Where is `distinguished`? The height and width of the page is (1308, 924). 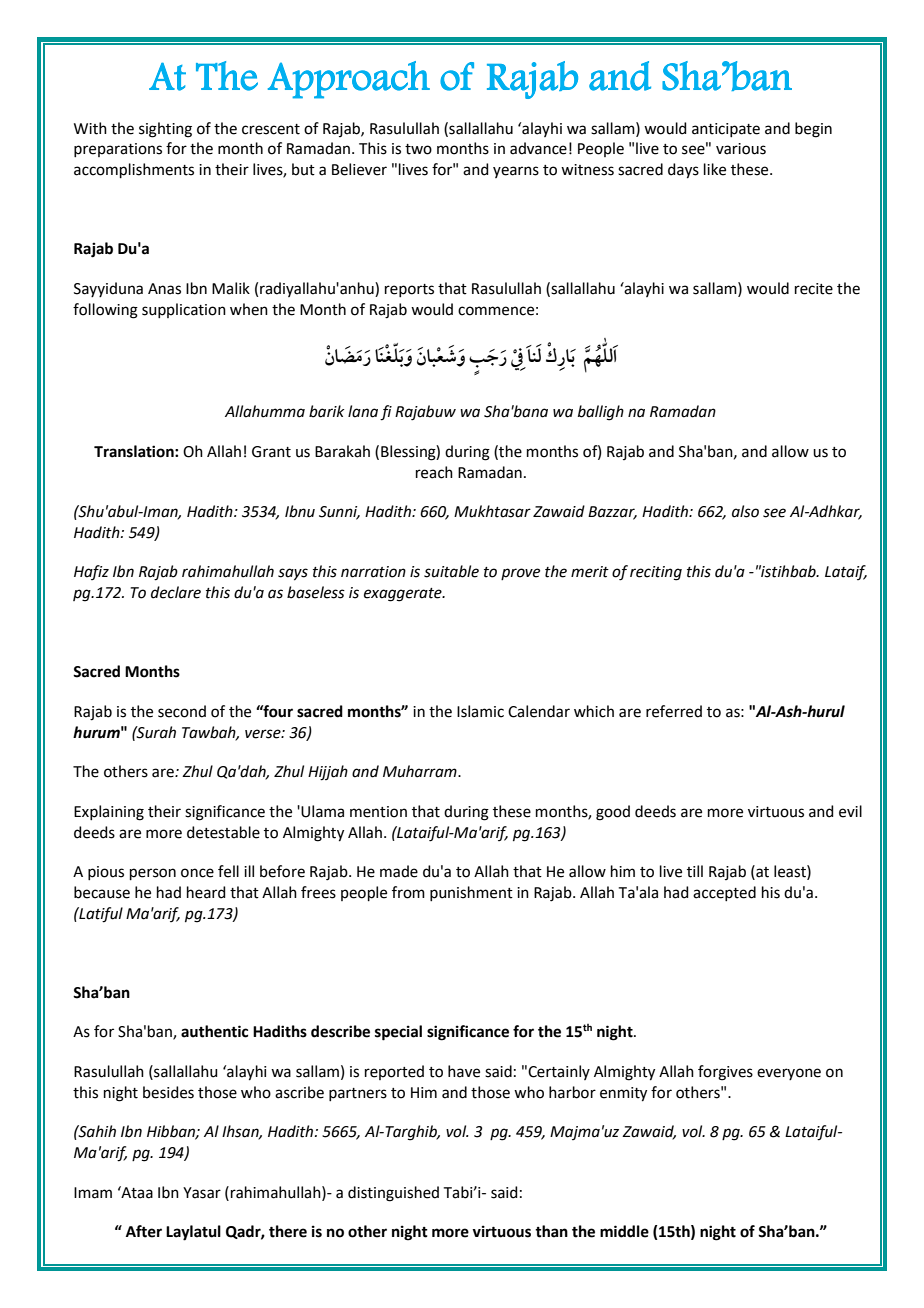
distinguished is located at coordinates (393, 1194).
